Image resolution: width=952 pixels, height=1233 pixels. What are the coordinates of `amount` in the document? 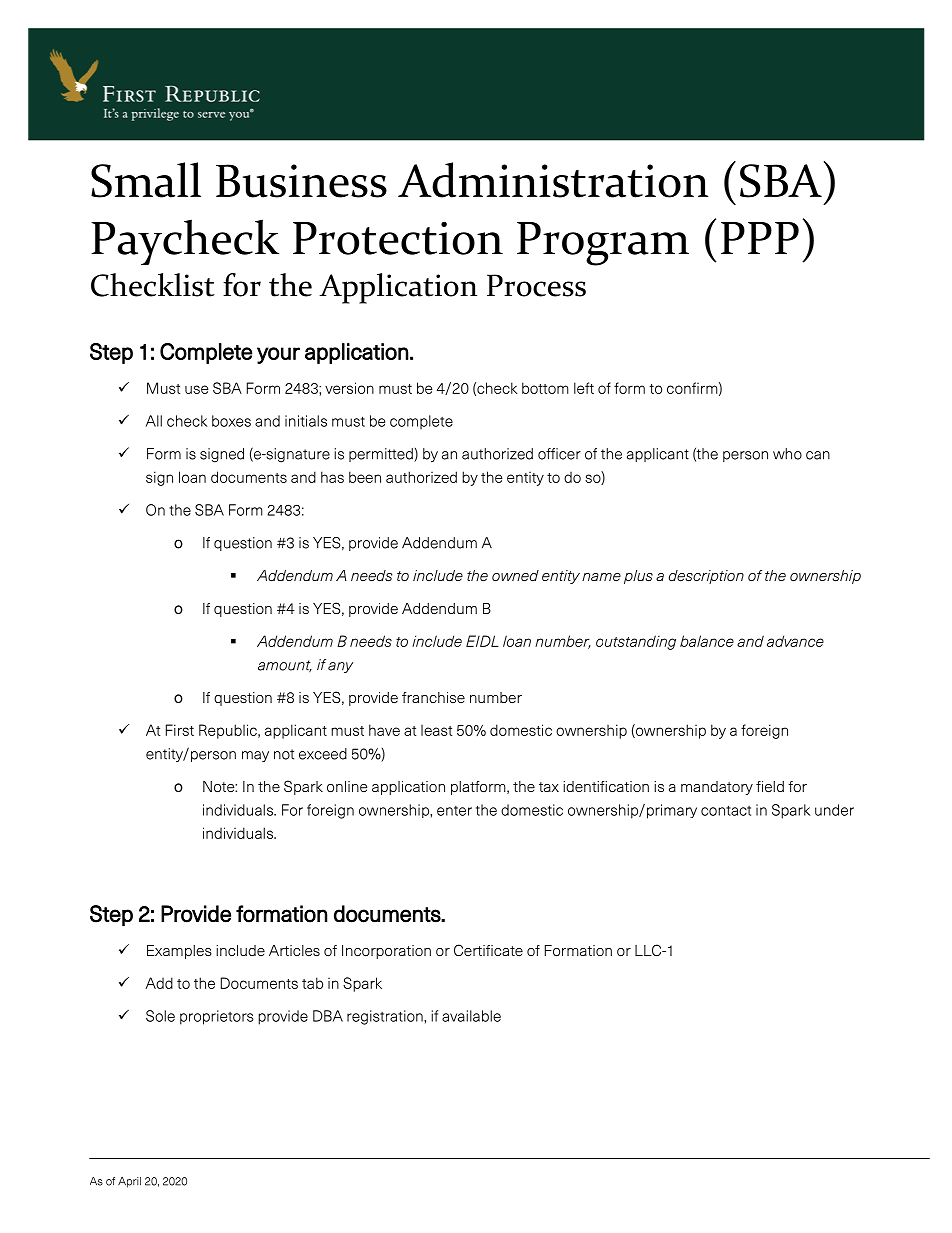 It's located at (285, 666).
